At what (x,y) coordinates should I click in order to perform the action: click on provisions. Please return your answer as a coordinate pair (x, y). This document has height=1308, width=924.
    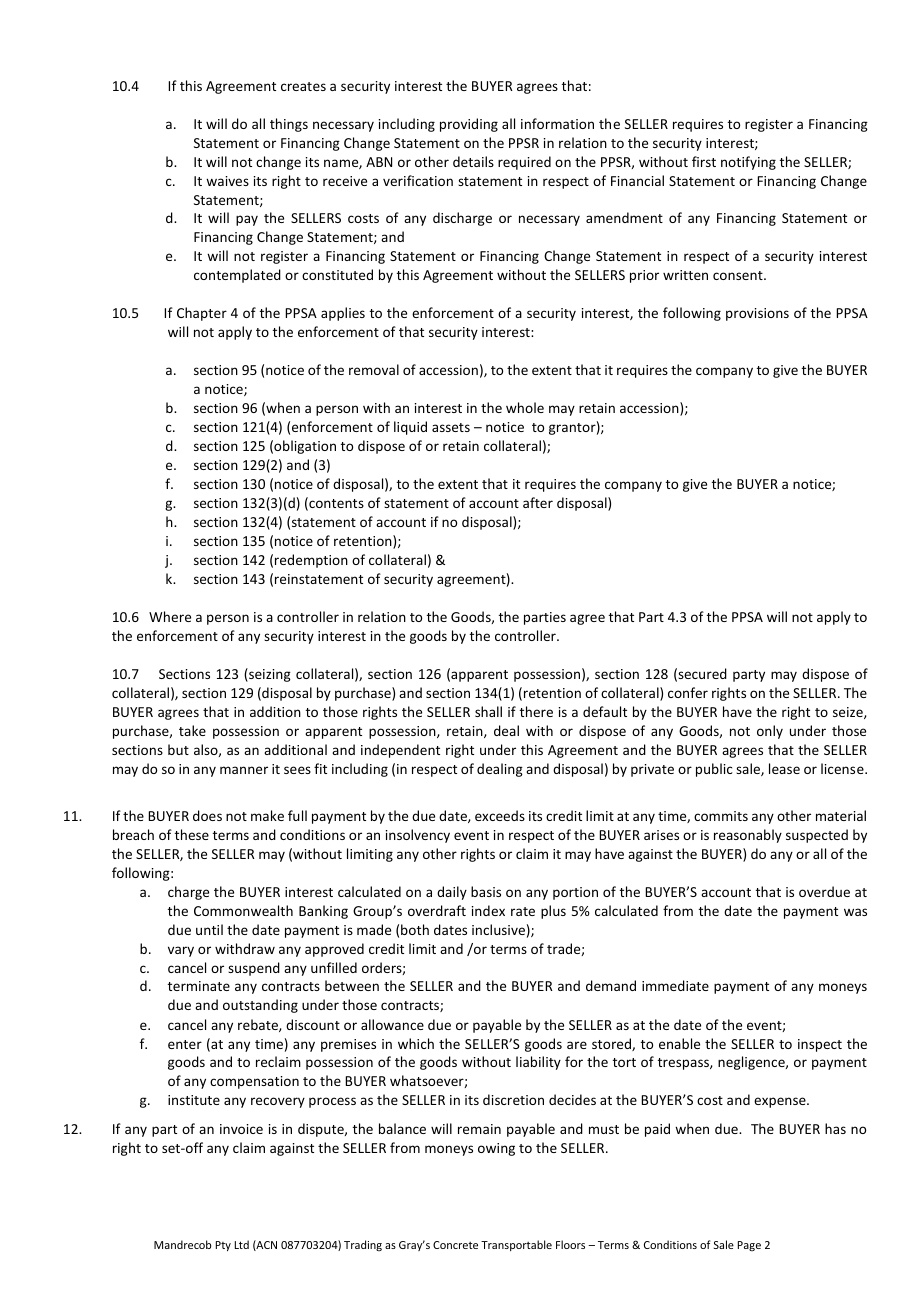
    Looking at the image, I should click on (757, 314).
